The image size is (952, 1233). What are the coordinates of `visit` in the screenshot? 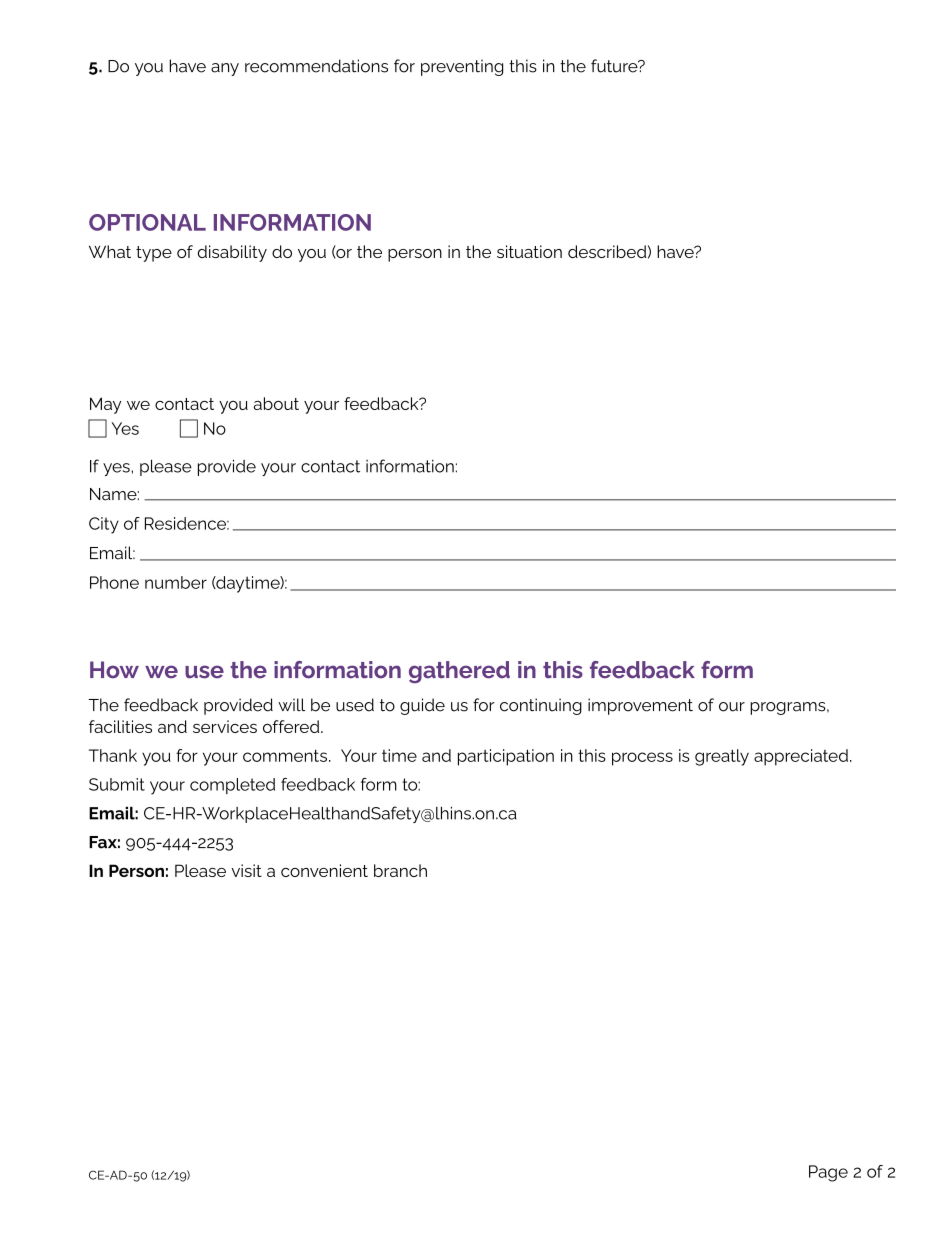 It's located at (246, 870).
